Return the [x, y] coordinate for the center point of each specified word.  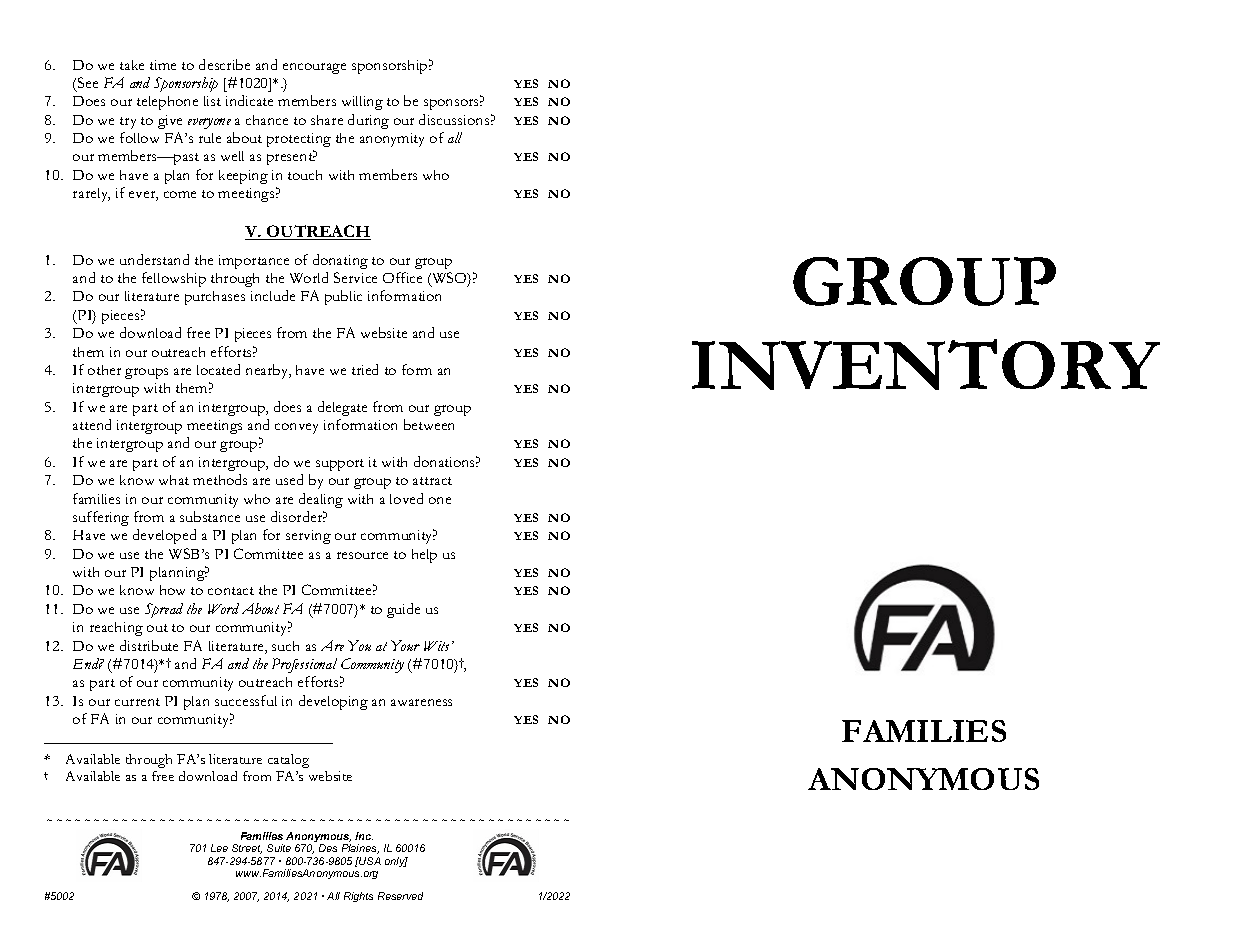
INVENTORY [926, 364]
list [212, 101]
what [174, 480]
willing [362, 103]
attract [432, 481]
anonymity [392, 140]
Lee [219, 848]
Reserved [400, 896]
